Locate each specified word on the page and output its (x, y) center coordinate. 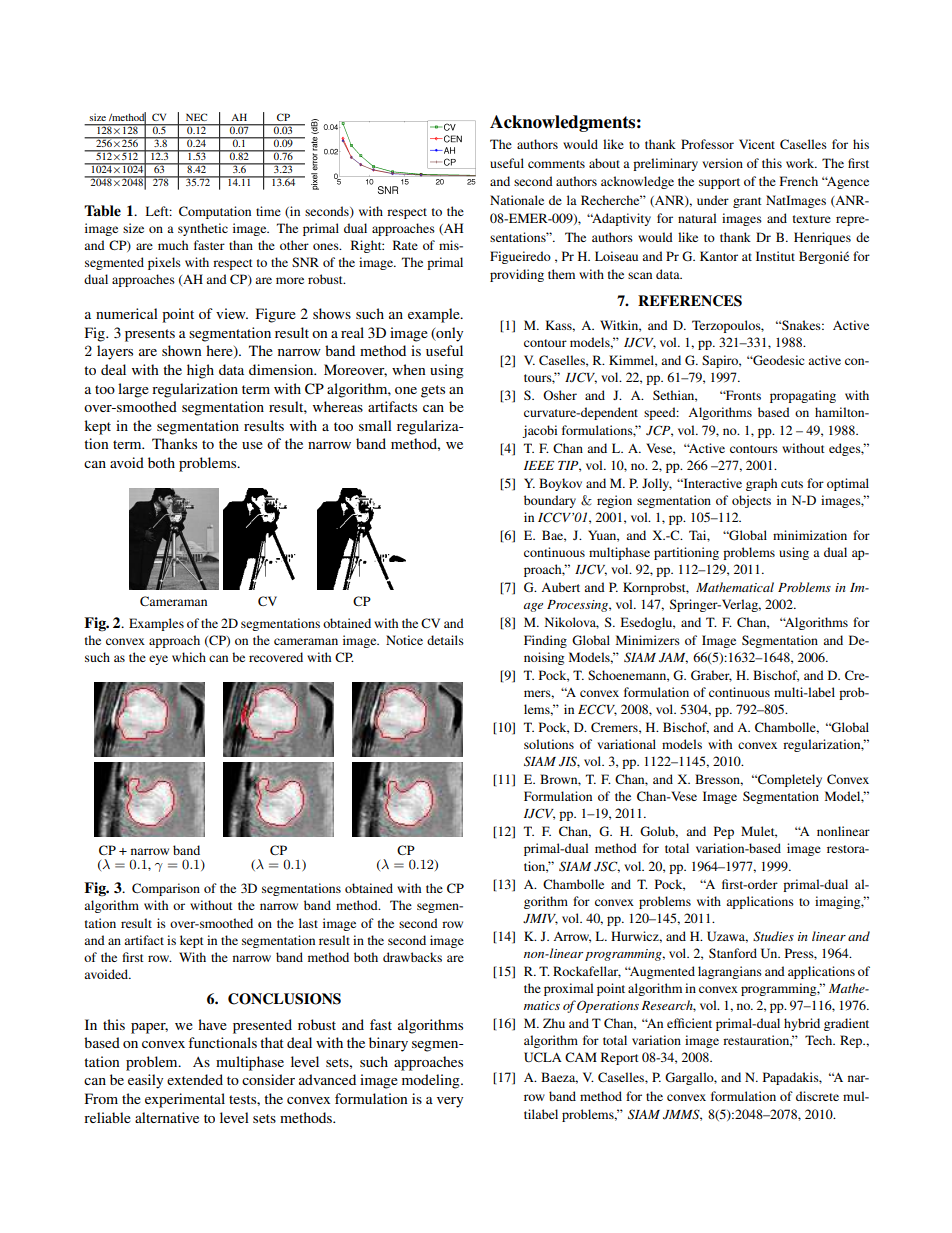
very (450, 1102)
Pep (724, 832)
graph (761, 484)
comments (556, 164)
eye (158, 660)
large (133, 390)
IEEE (539, 465)
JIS (569, 762)
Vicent (757, 144)
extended (195, 1079)
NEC (196, 117)
